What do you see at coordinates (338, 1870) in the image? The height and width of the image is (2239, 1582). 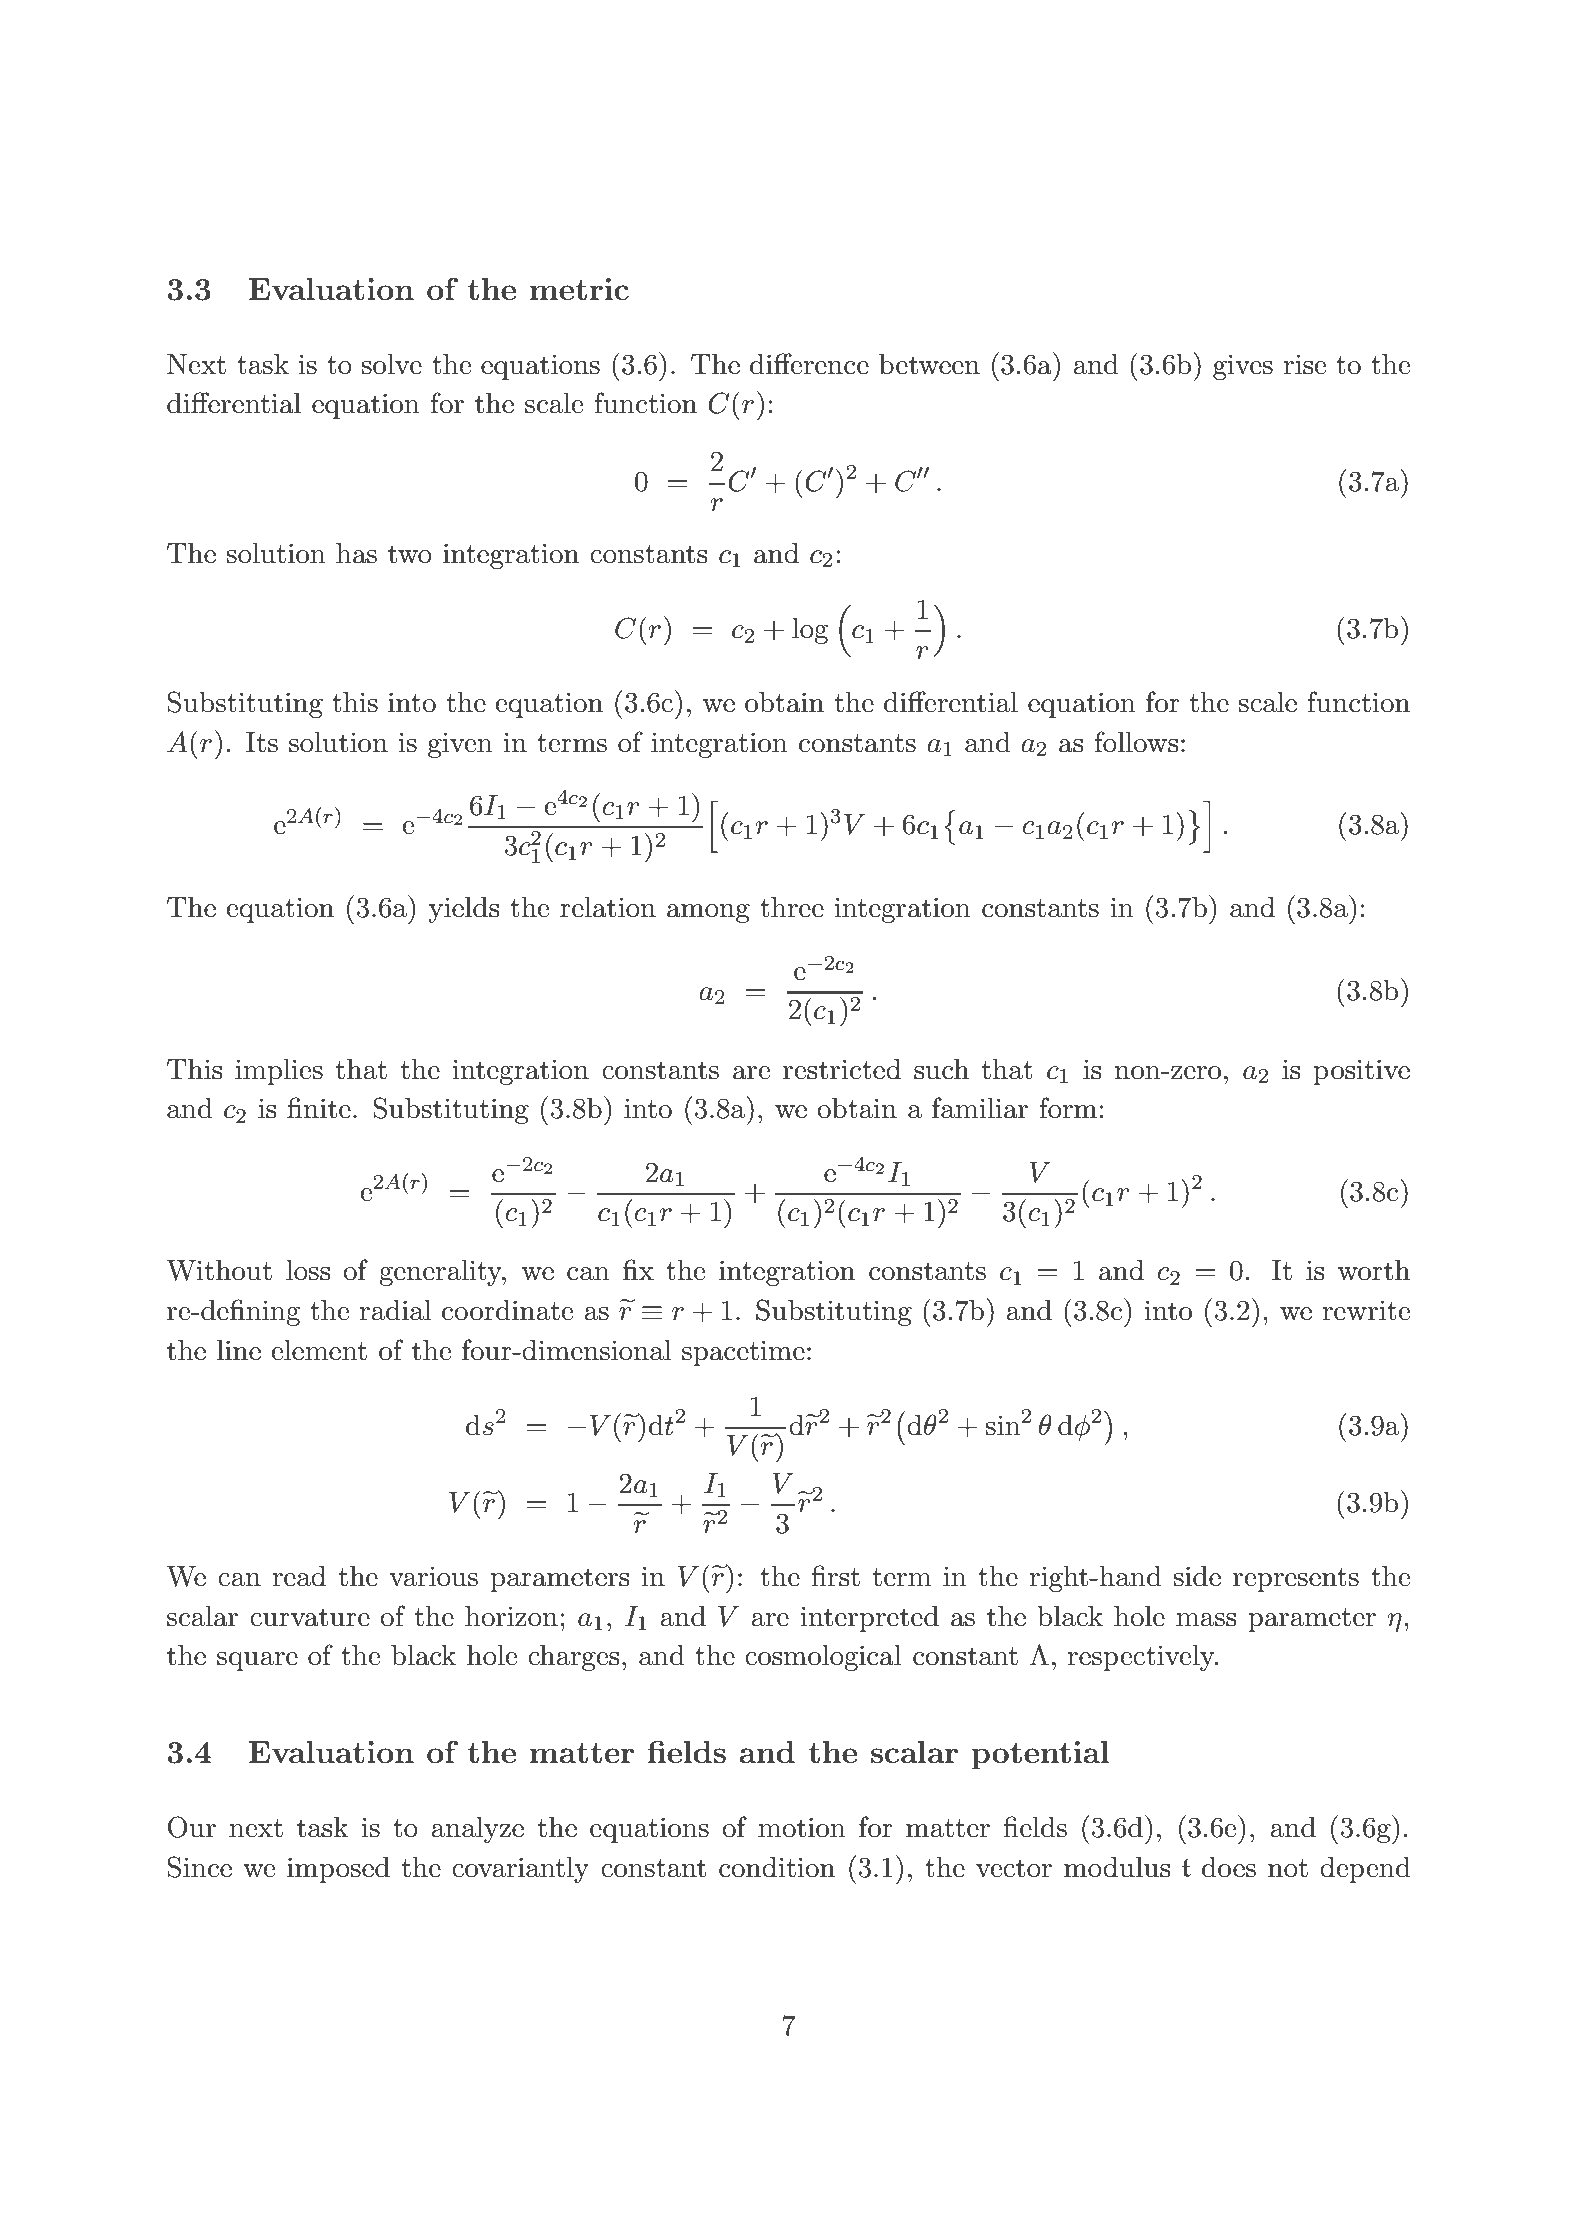 I see `imposed` at bounding box center [338, 1870].
